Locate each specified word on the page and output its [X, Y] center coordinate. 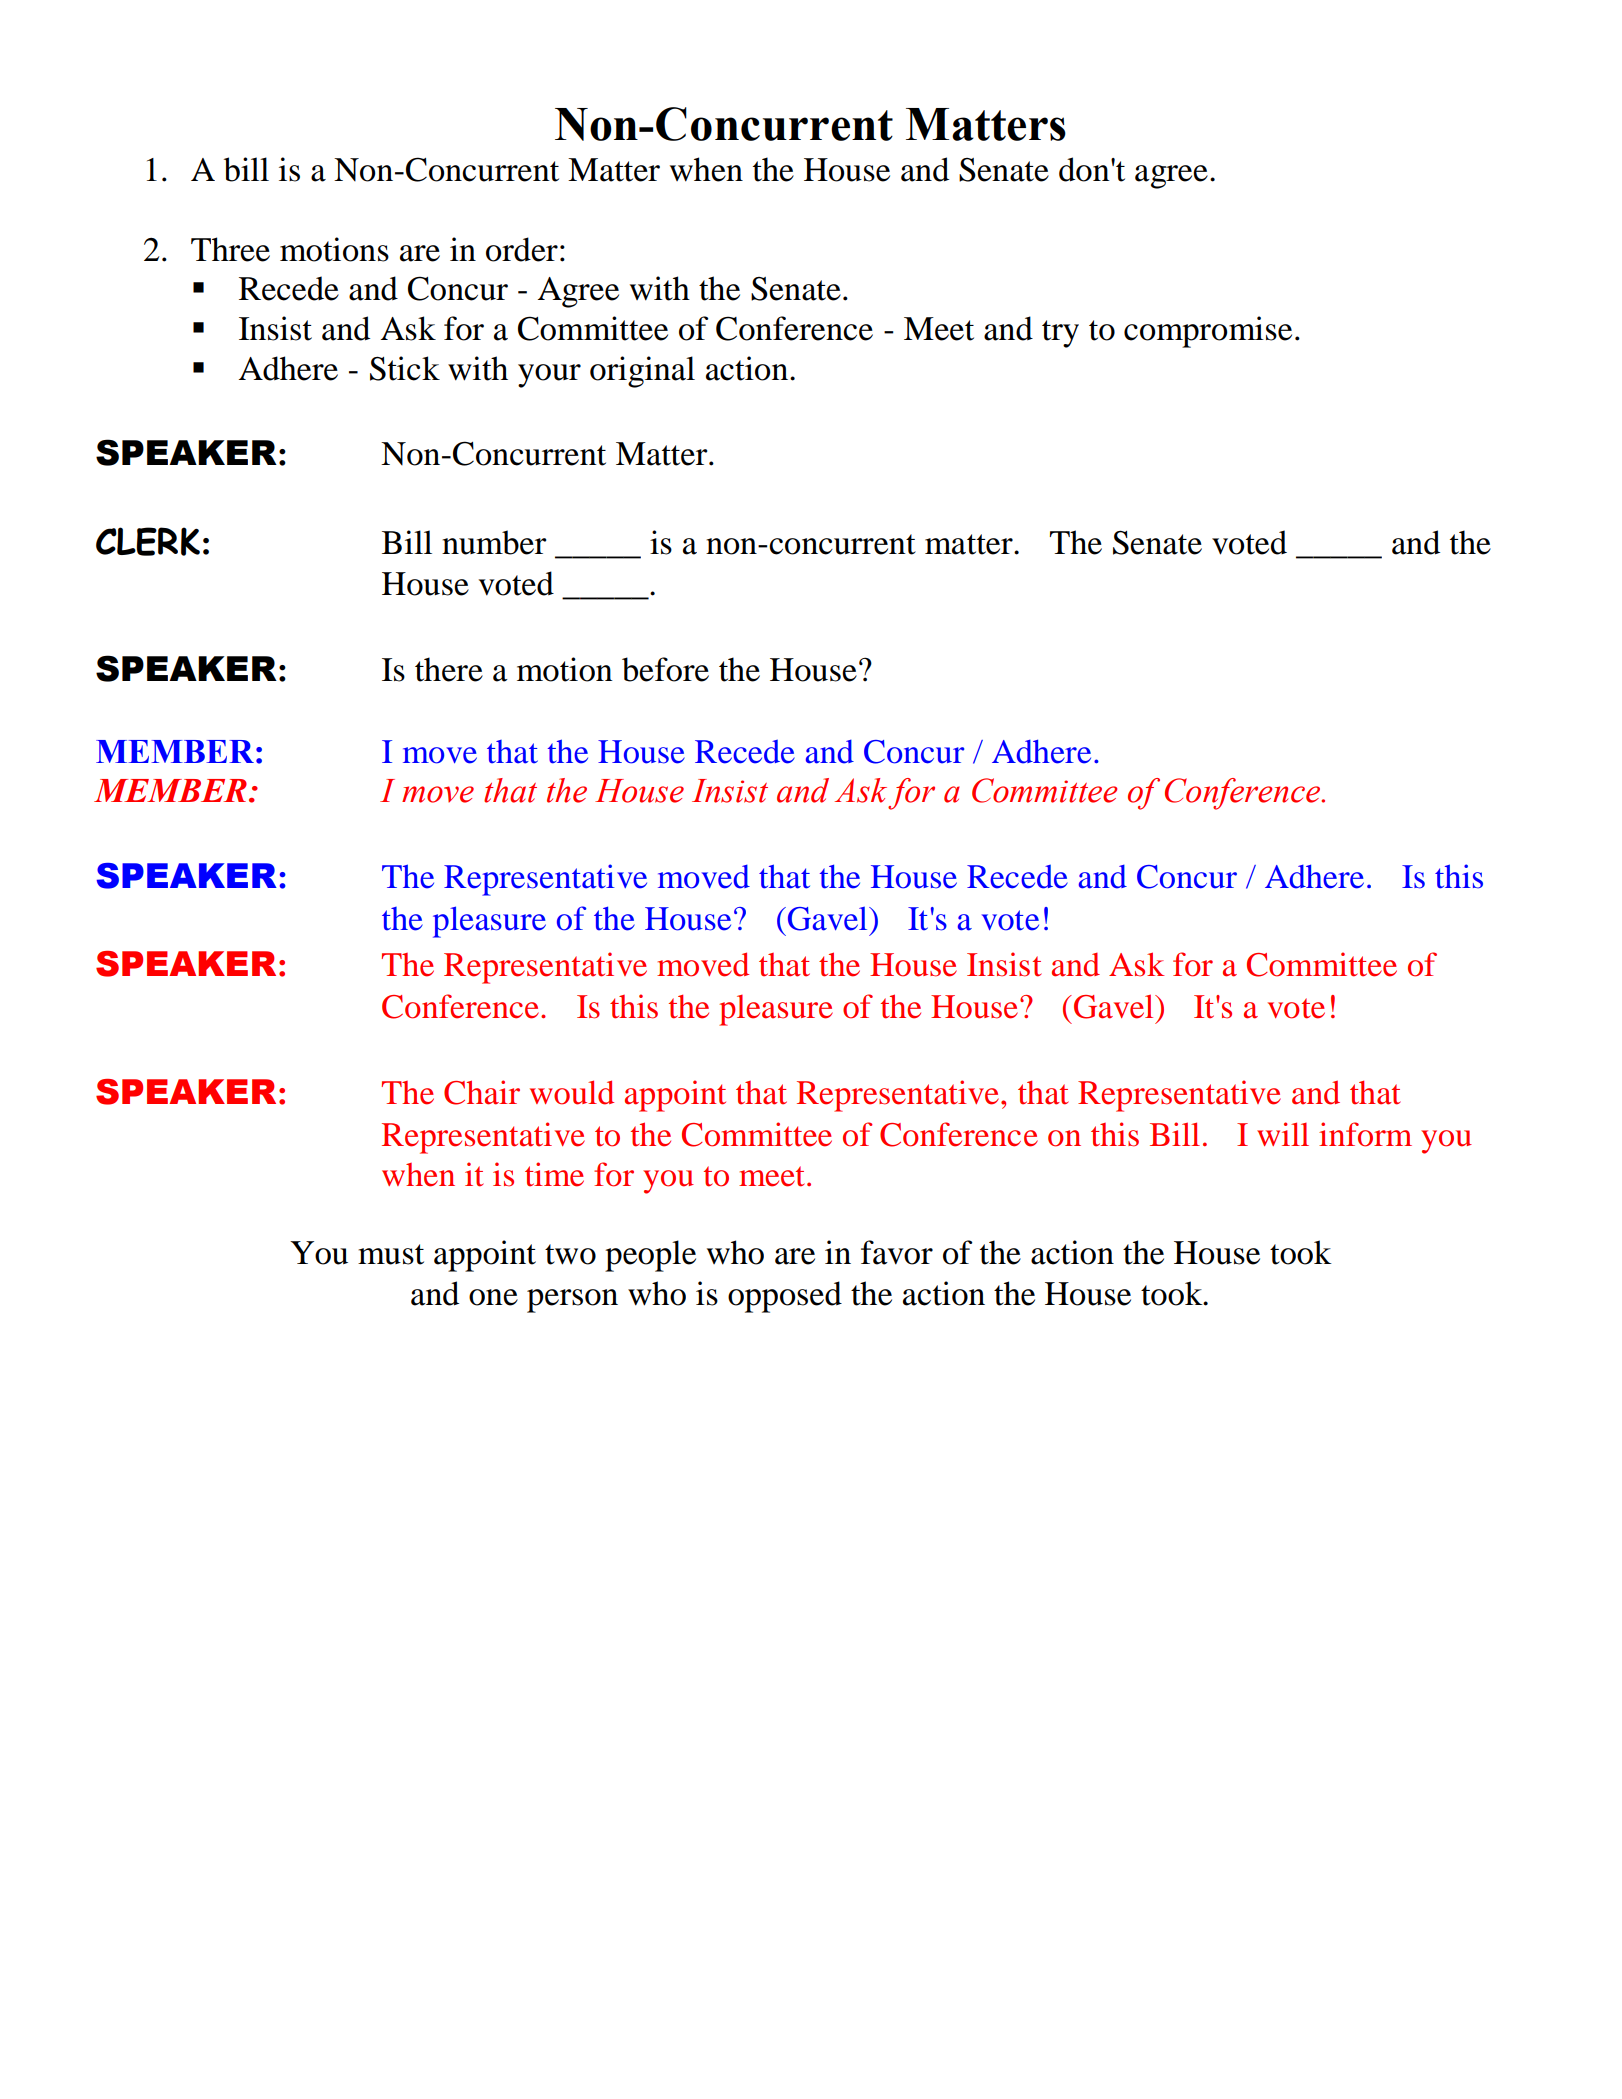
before [665, 669]
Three [230, 249]
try [1060, 334]
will [1283, 1134]
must [391, 1254]
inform [1365, 1134]
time [554, 1174]
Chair [482, 1092]
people [650, 1256]
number [494, 542]
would [572, 1092]
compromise [1208, 332]
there [449, 669]
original [642, 372]
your [549, 376]
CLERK [148, 541]
